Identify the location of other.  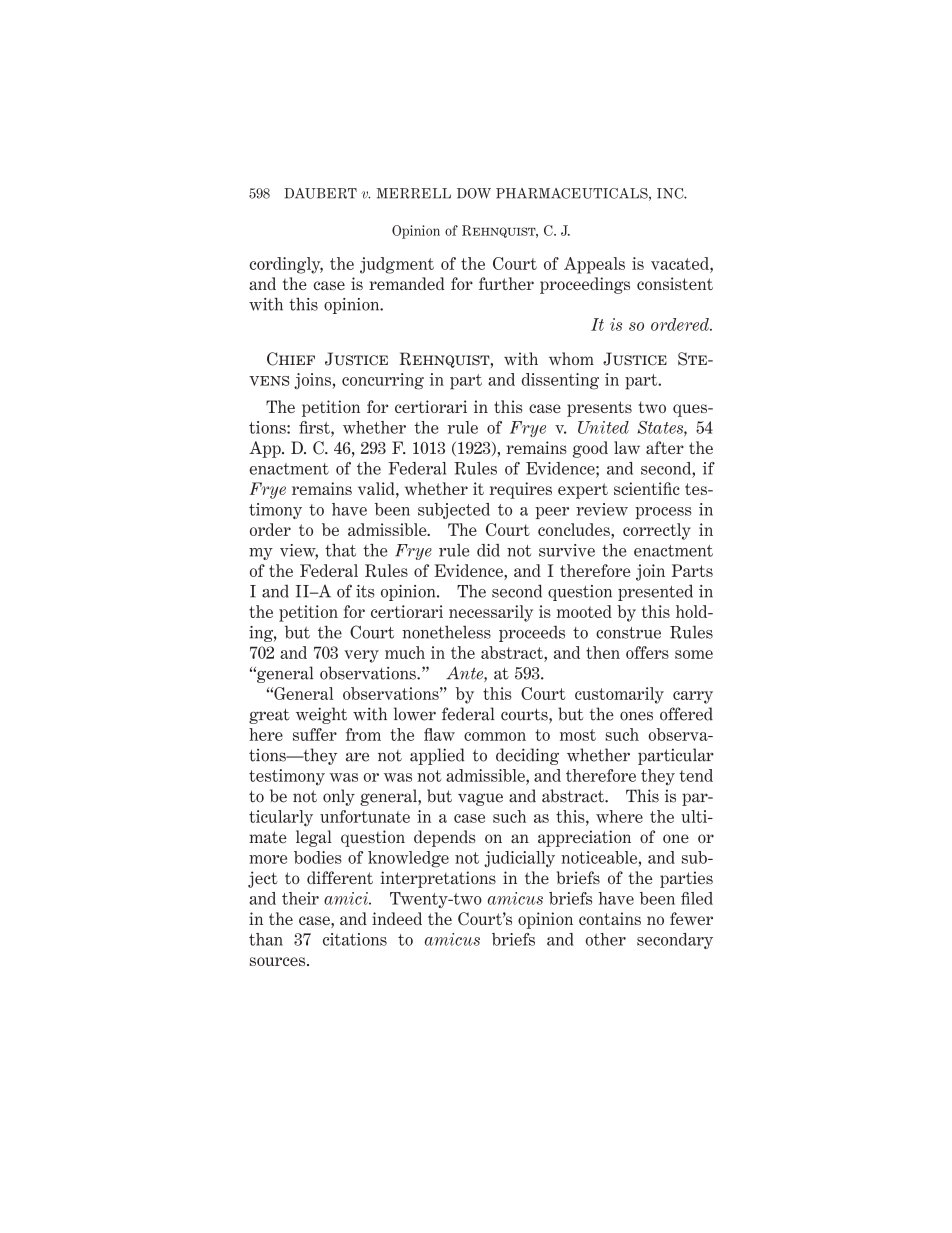
(605, 939).
